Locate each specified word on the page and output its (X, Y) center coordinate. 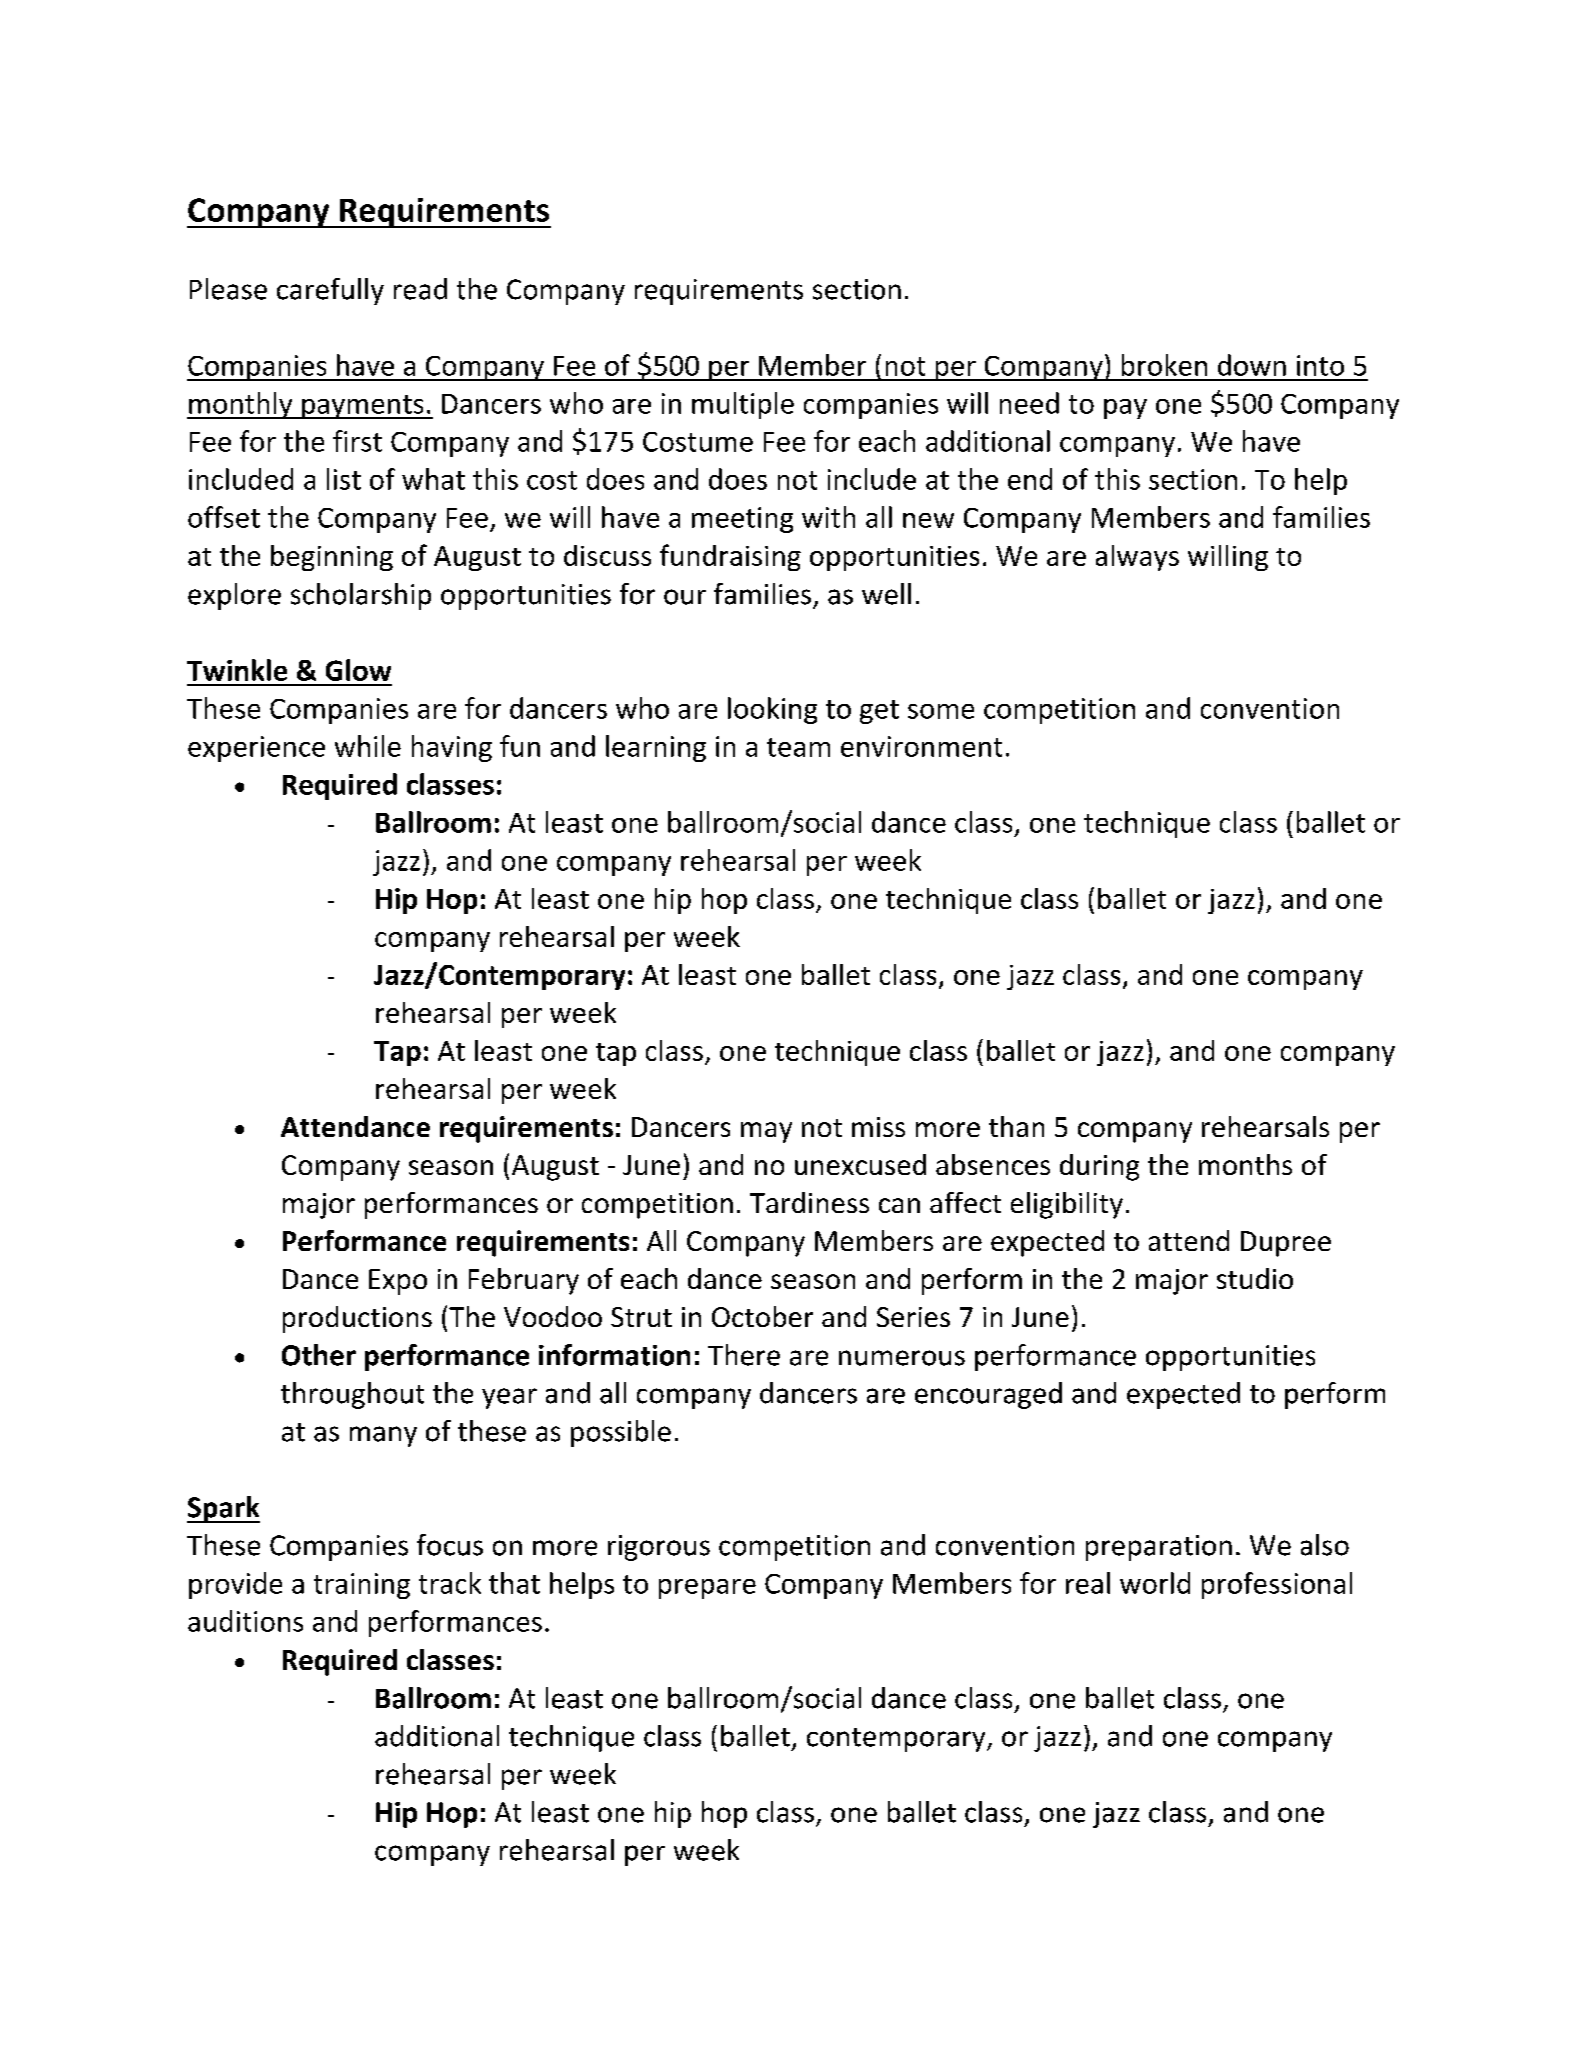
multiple (743, 405)
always (1137, 558)
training (362, 1586)
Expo (398, 1282)
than (1016, 1126)
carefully (330, 291)
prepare (707, 1589)
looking (772, 710)
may (766, 1132)
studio (1255, 1278)
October (762, 1316)
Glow (358, 670)
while (368, 746)
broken (1164, 365)
